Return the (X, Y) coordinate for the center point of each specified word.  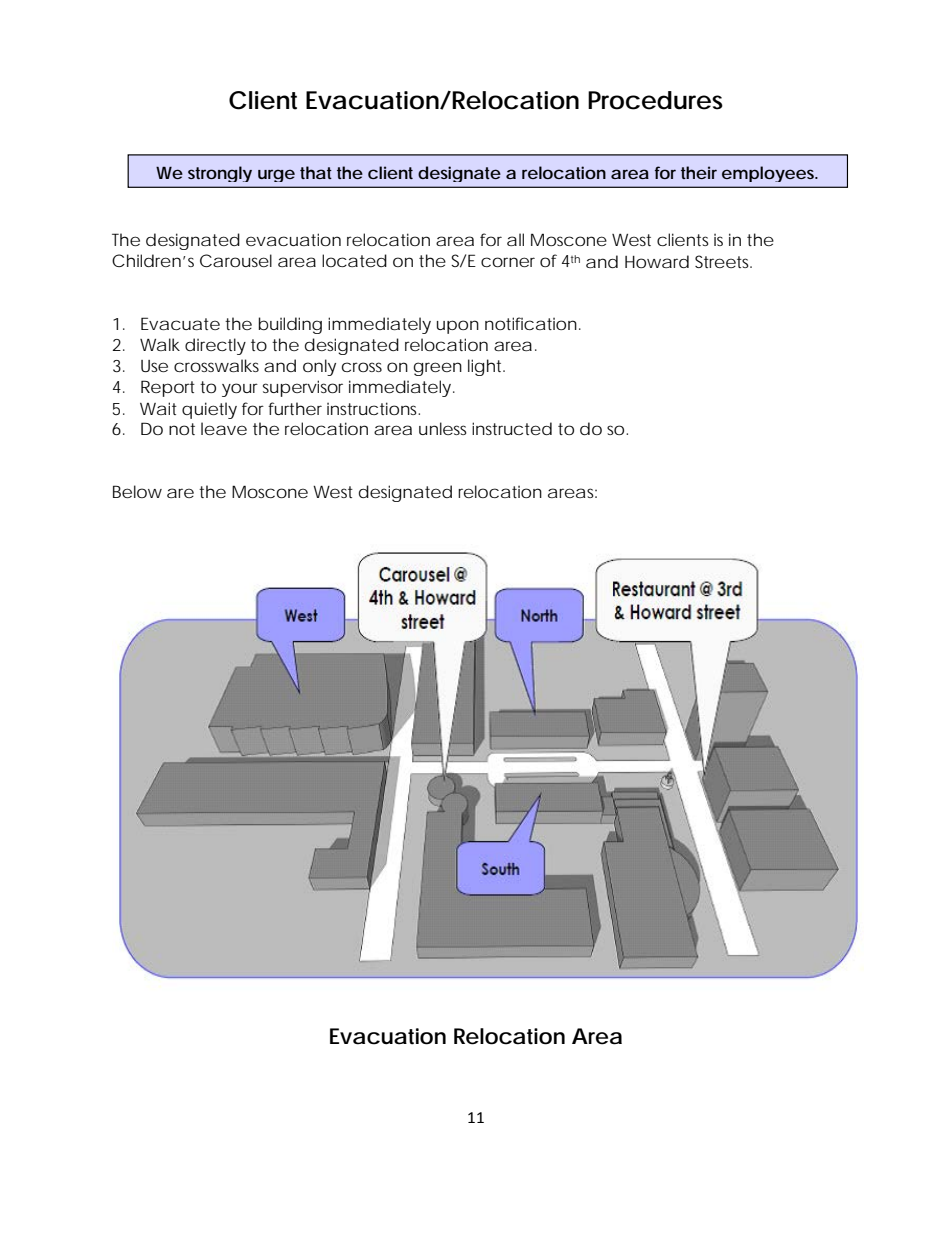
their (699, 172)
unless (443, 428)
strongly (220, 174)
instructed (512, 428)
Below (137, 491)
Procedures (655, 100)
